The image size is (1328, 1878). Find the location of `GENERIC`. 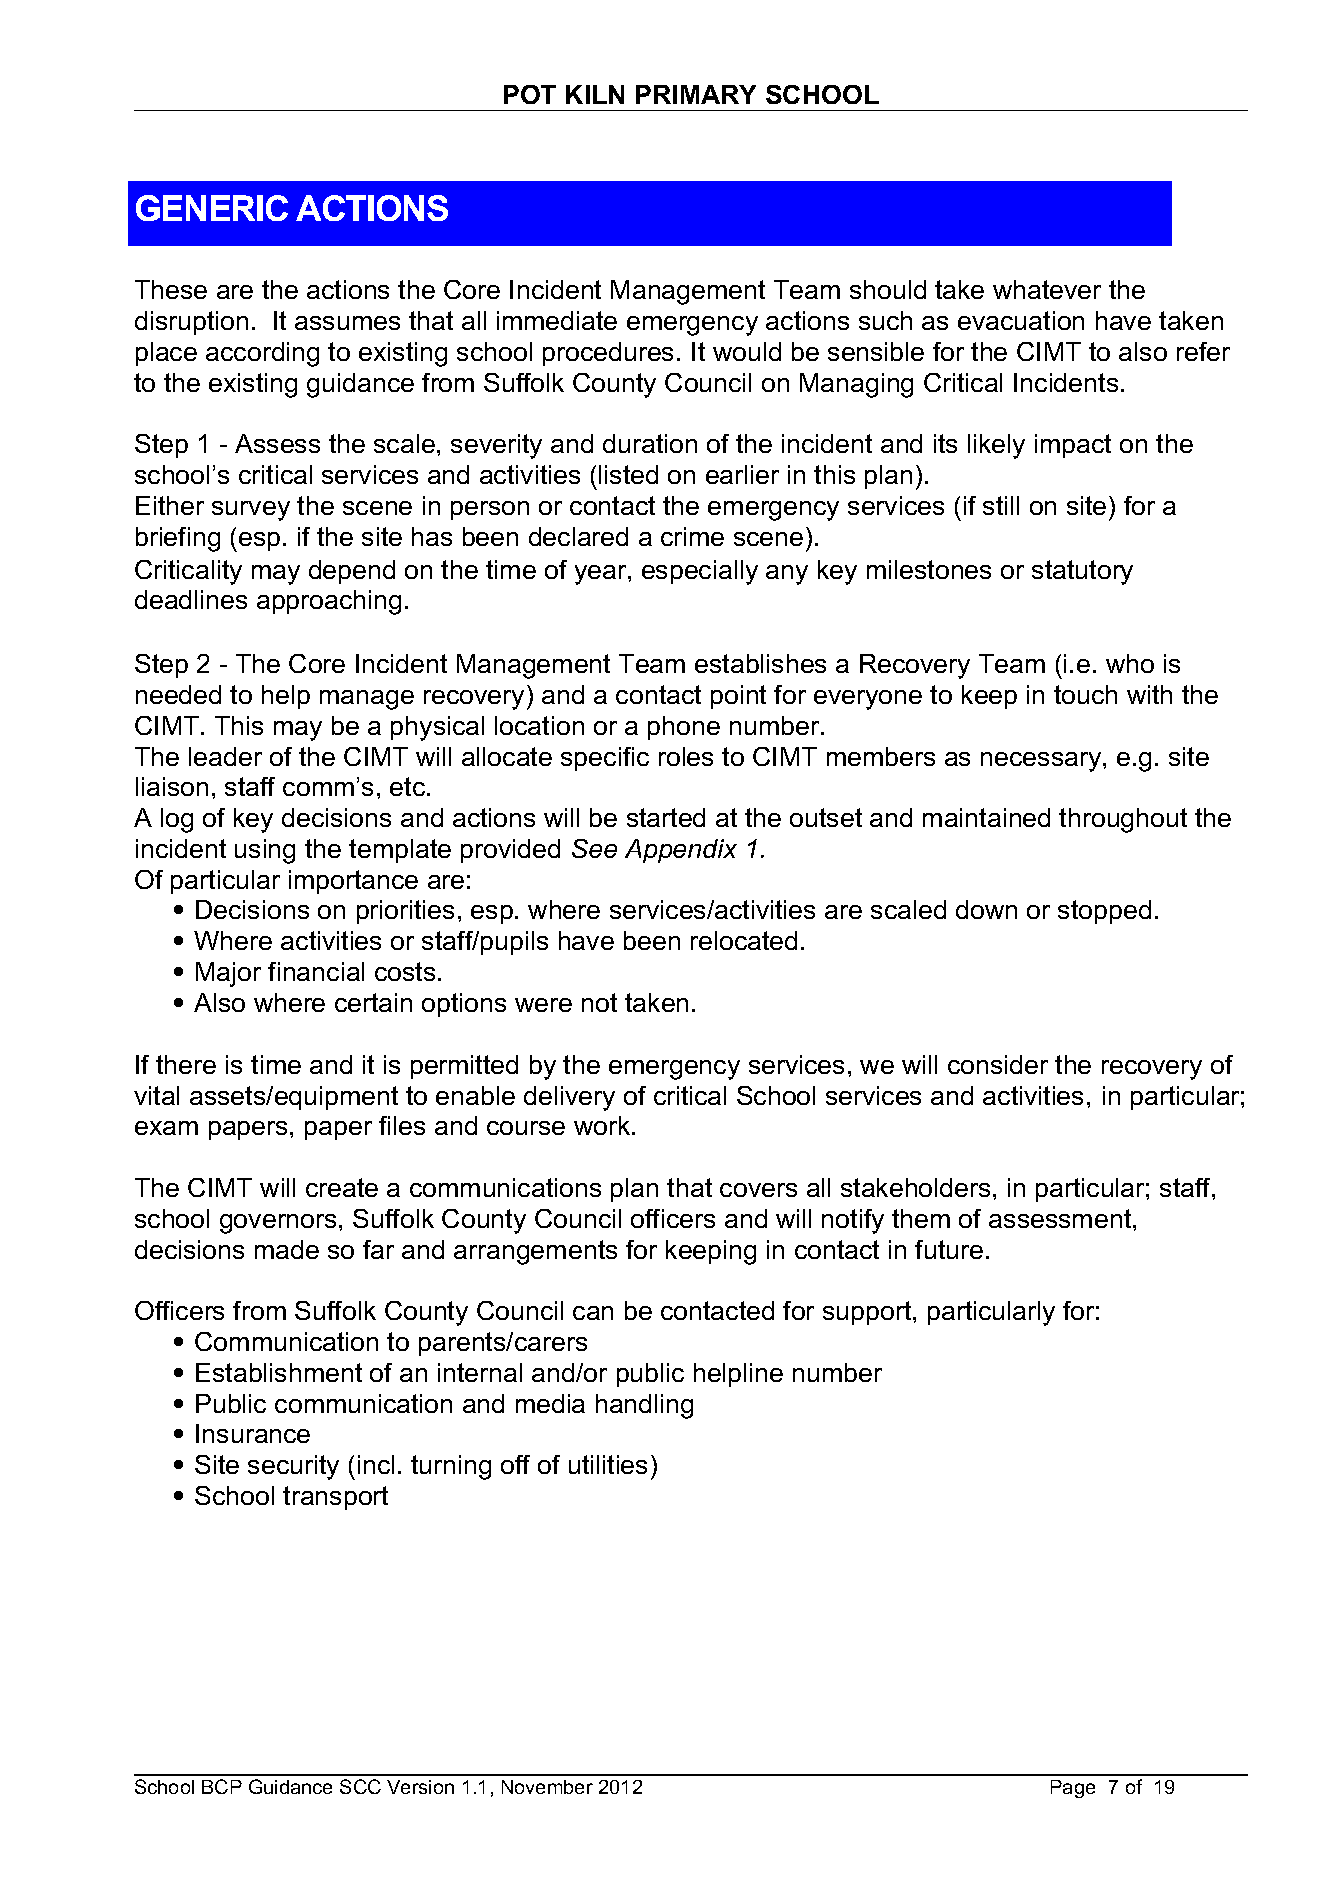

GENERIC is located at coordinates (212, 208).
